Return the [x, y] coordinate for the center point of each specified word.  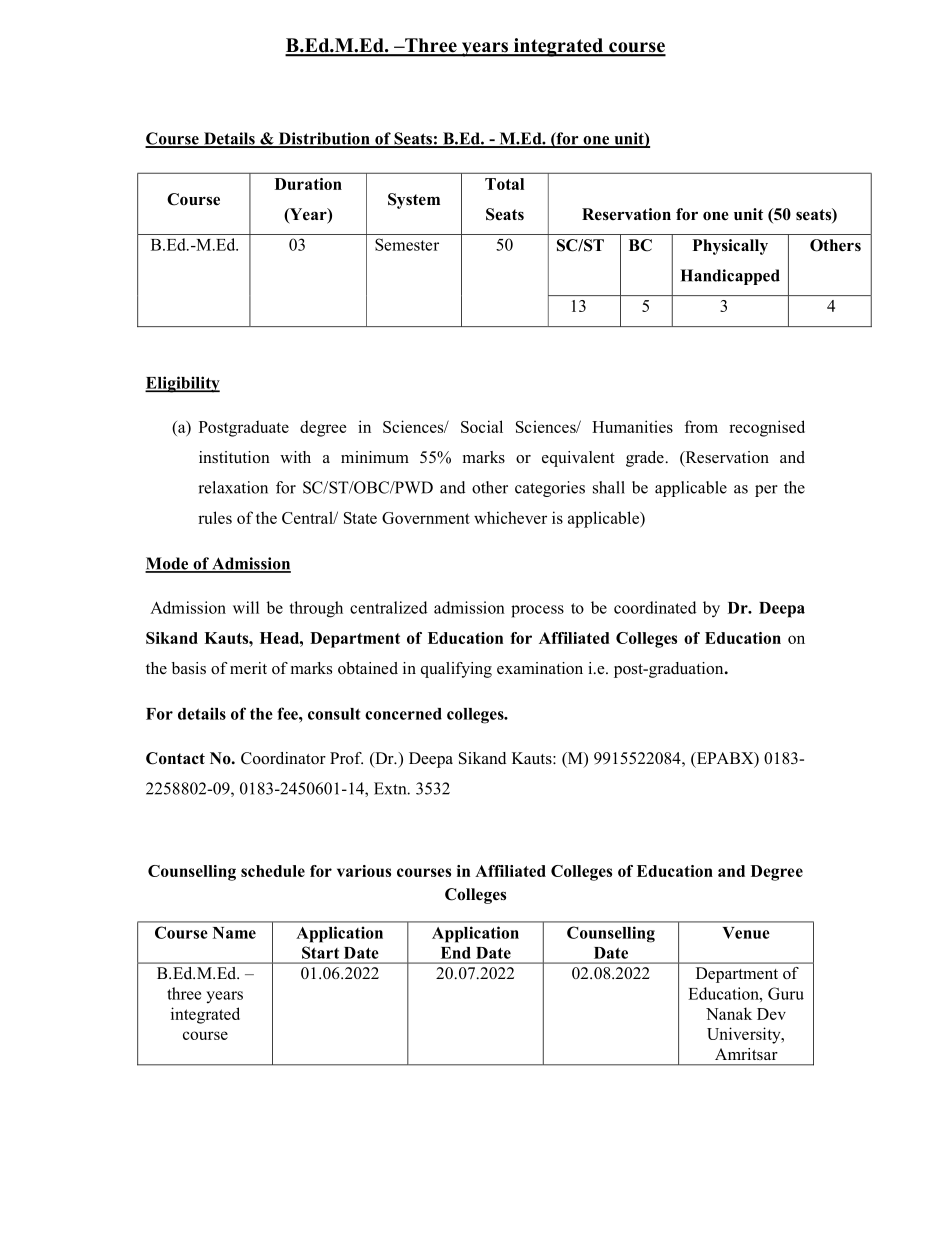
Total [504, 184]
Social [482, 426]
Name [234, 933]
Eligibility [182, 384]
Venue [746, 933]
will [246, 607]
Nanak [729, 1013]
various [364, 871]
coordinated [655, 607]
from [701, 426]
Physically [730, 247]
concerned [403, 714]
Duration [308, 184]
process [537, 611]
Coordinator [283, 758]
